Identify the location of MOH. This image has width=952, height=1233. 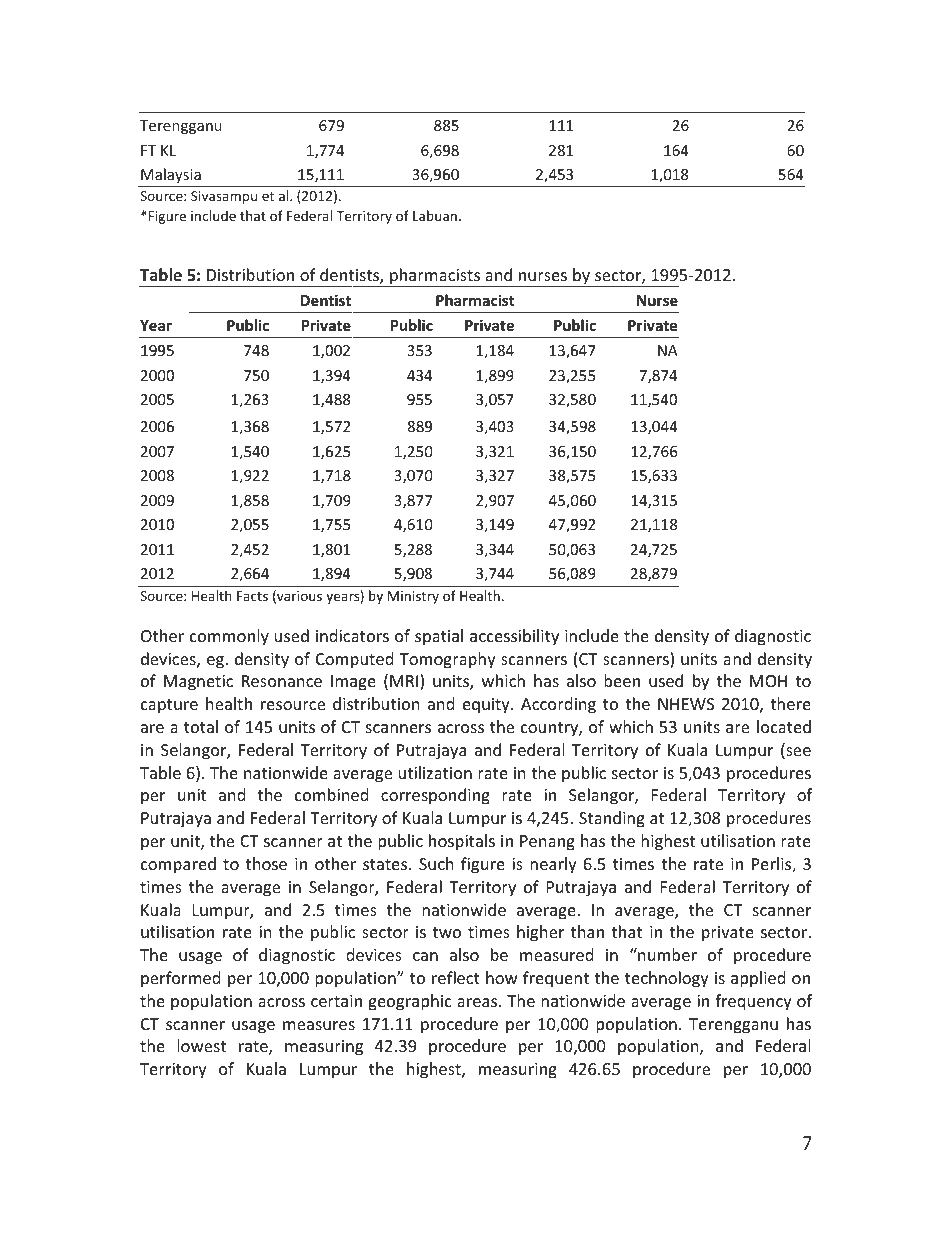
(768, 681).
